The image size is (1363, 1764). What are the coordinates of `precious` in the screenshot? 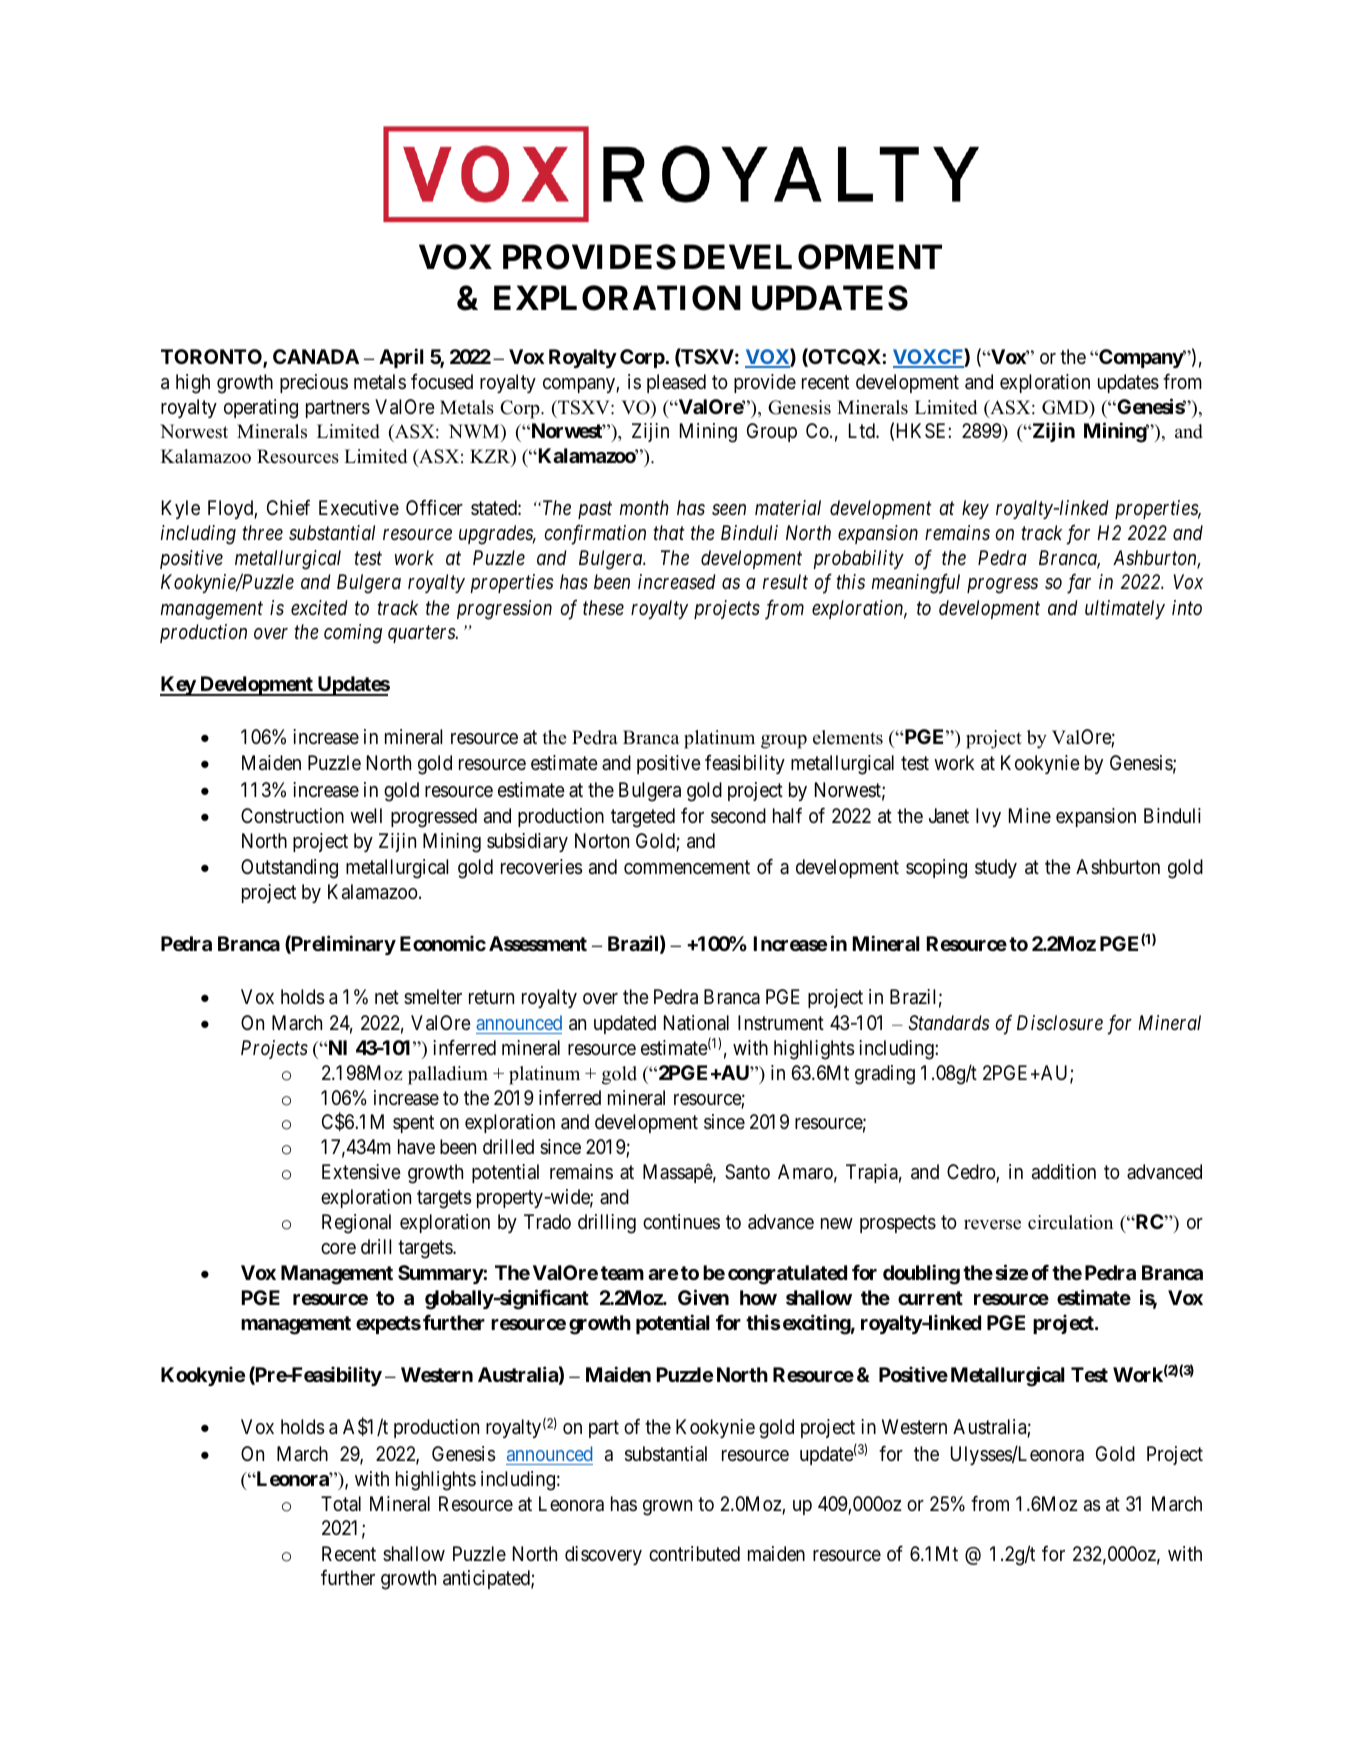 It's located at (314, 383).
